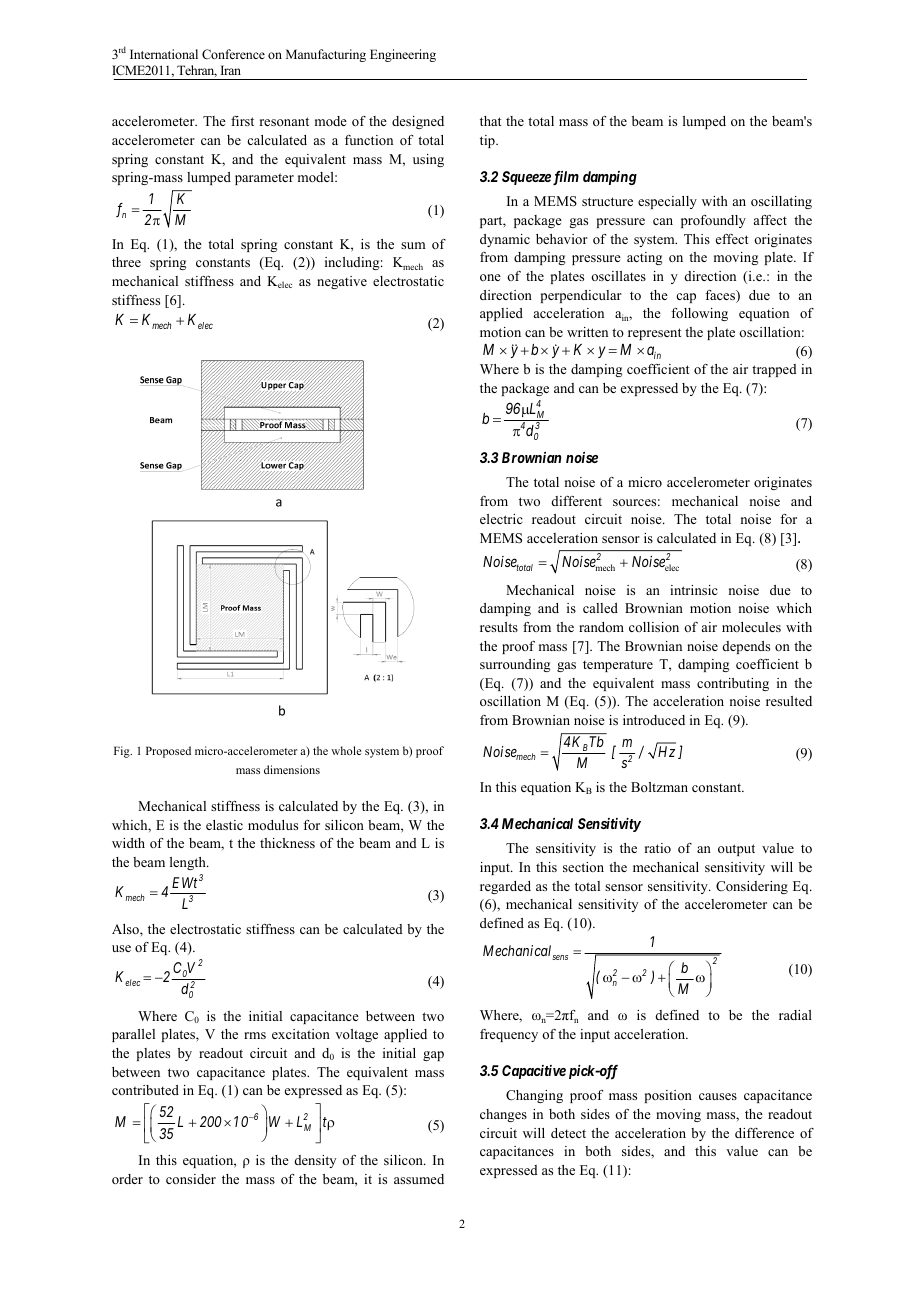 The width and height of the screenshot is (924, 1308). I want to click on one, so click(490, 277).
